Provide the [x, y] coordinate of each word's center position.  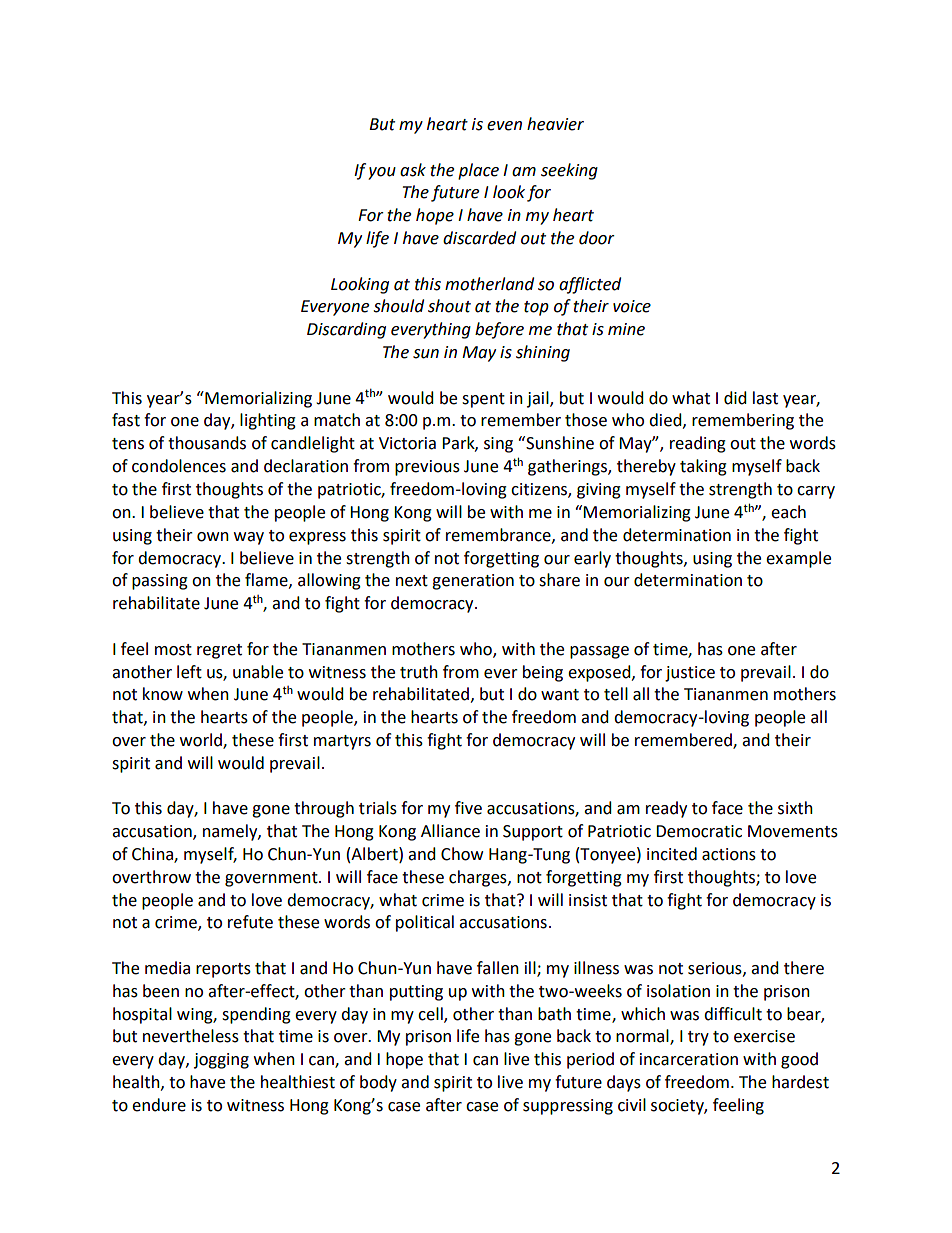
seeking [569, 171]
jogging [221, 1061]
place [478, 171]
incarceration [689, 1059]
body [378, 1083]
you [382, 173]
